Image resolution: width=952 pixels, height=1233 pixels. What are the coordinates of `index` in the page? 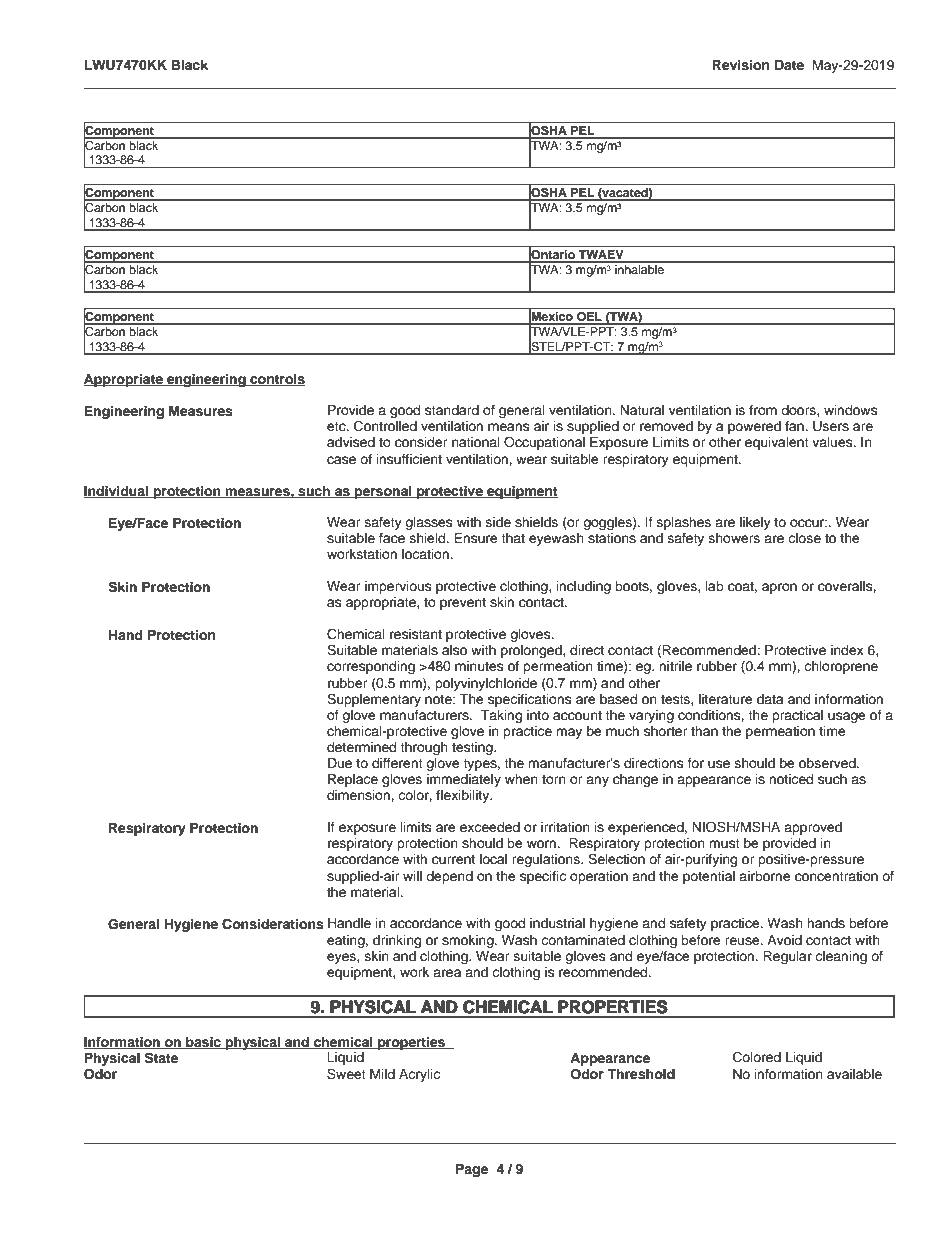 It's located at (847, 650).
